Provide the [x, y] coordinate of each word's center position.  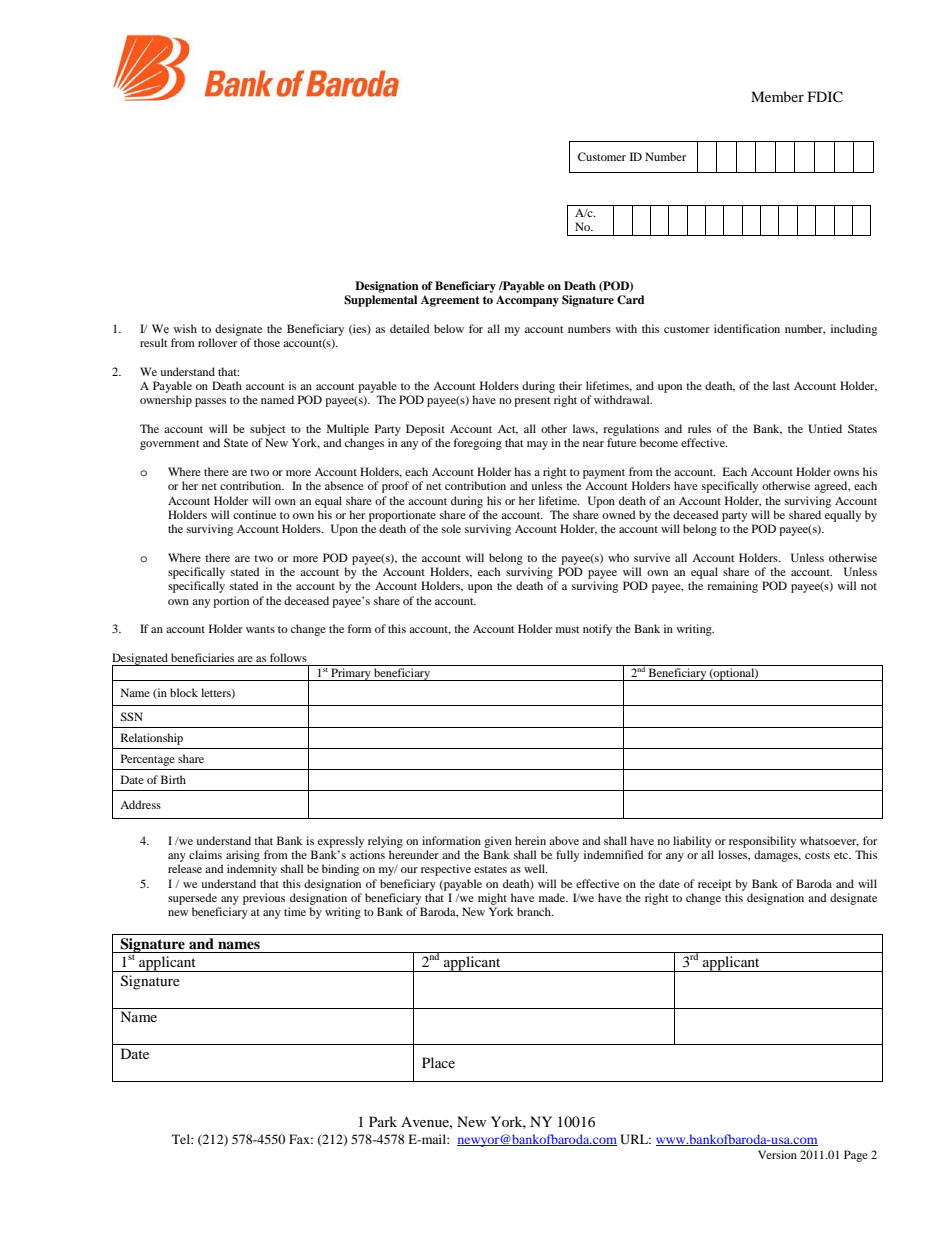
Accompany [527, 301]
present [532, 402]
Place [438, 1062]
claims [205, 854]
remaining [732, 587]
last [781, 385]
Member [777, 96]
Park [383, 1121]
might [492, 899]
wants [260, 629]
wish [185, 328]
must [568, 629]
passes [210, 402]
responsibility [762, 842]
